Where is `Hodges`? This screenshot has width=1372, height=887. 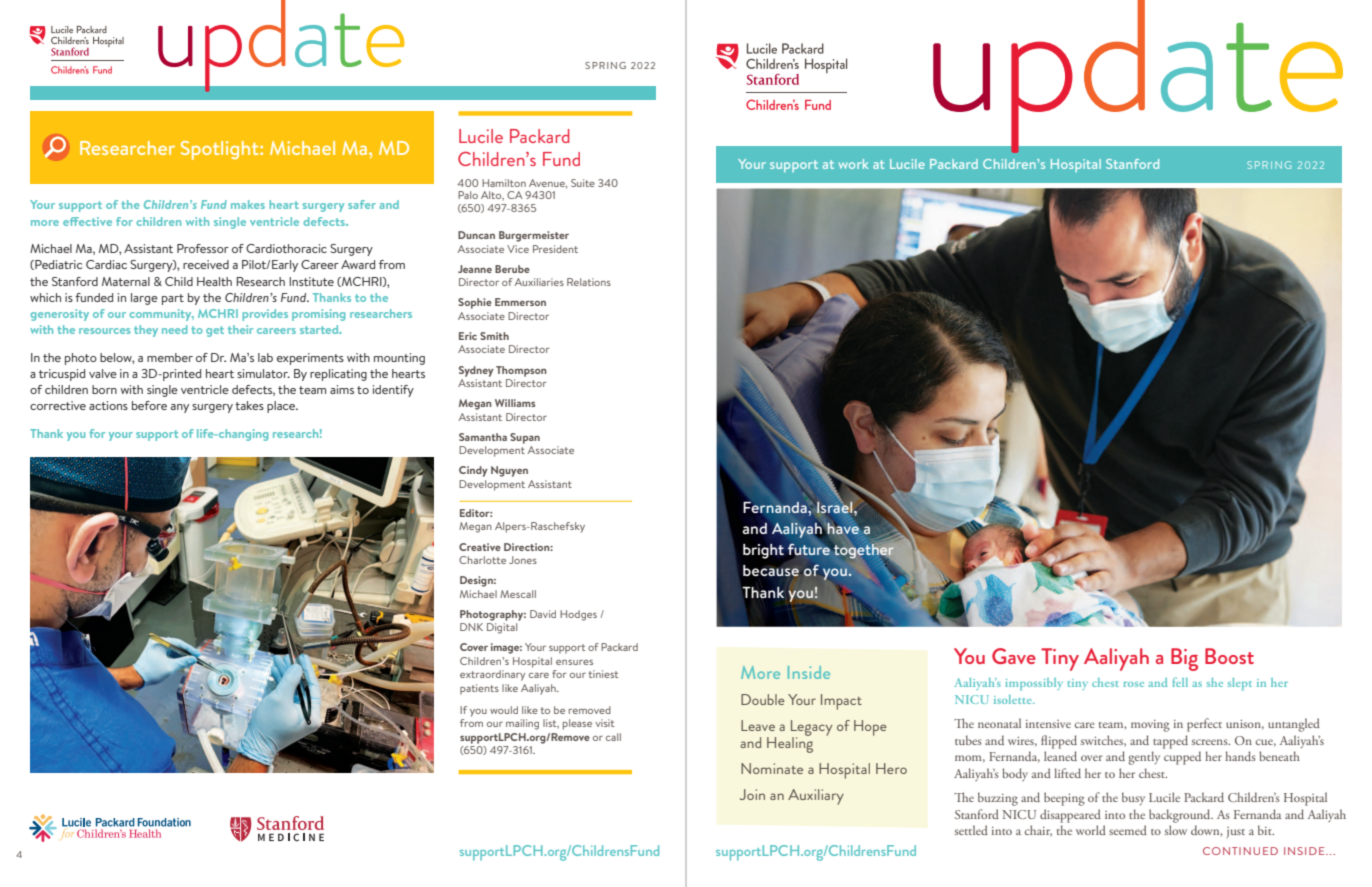 Hodges is located at coordinates (578, 615).
